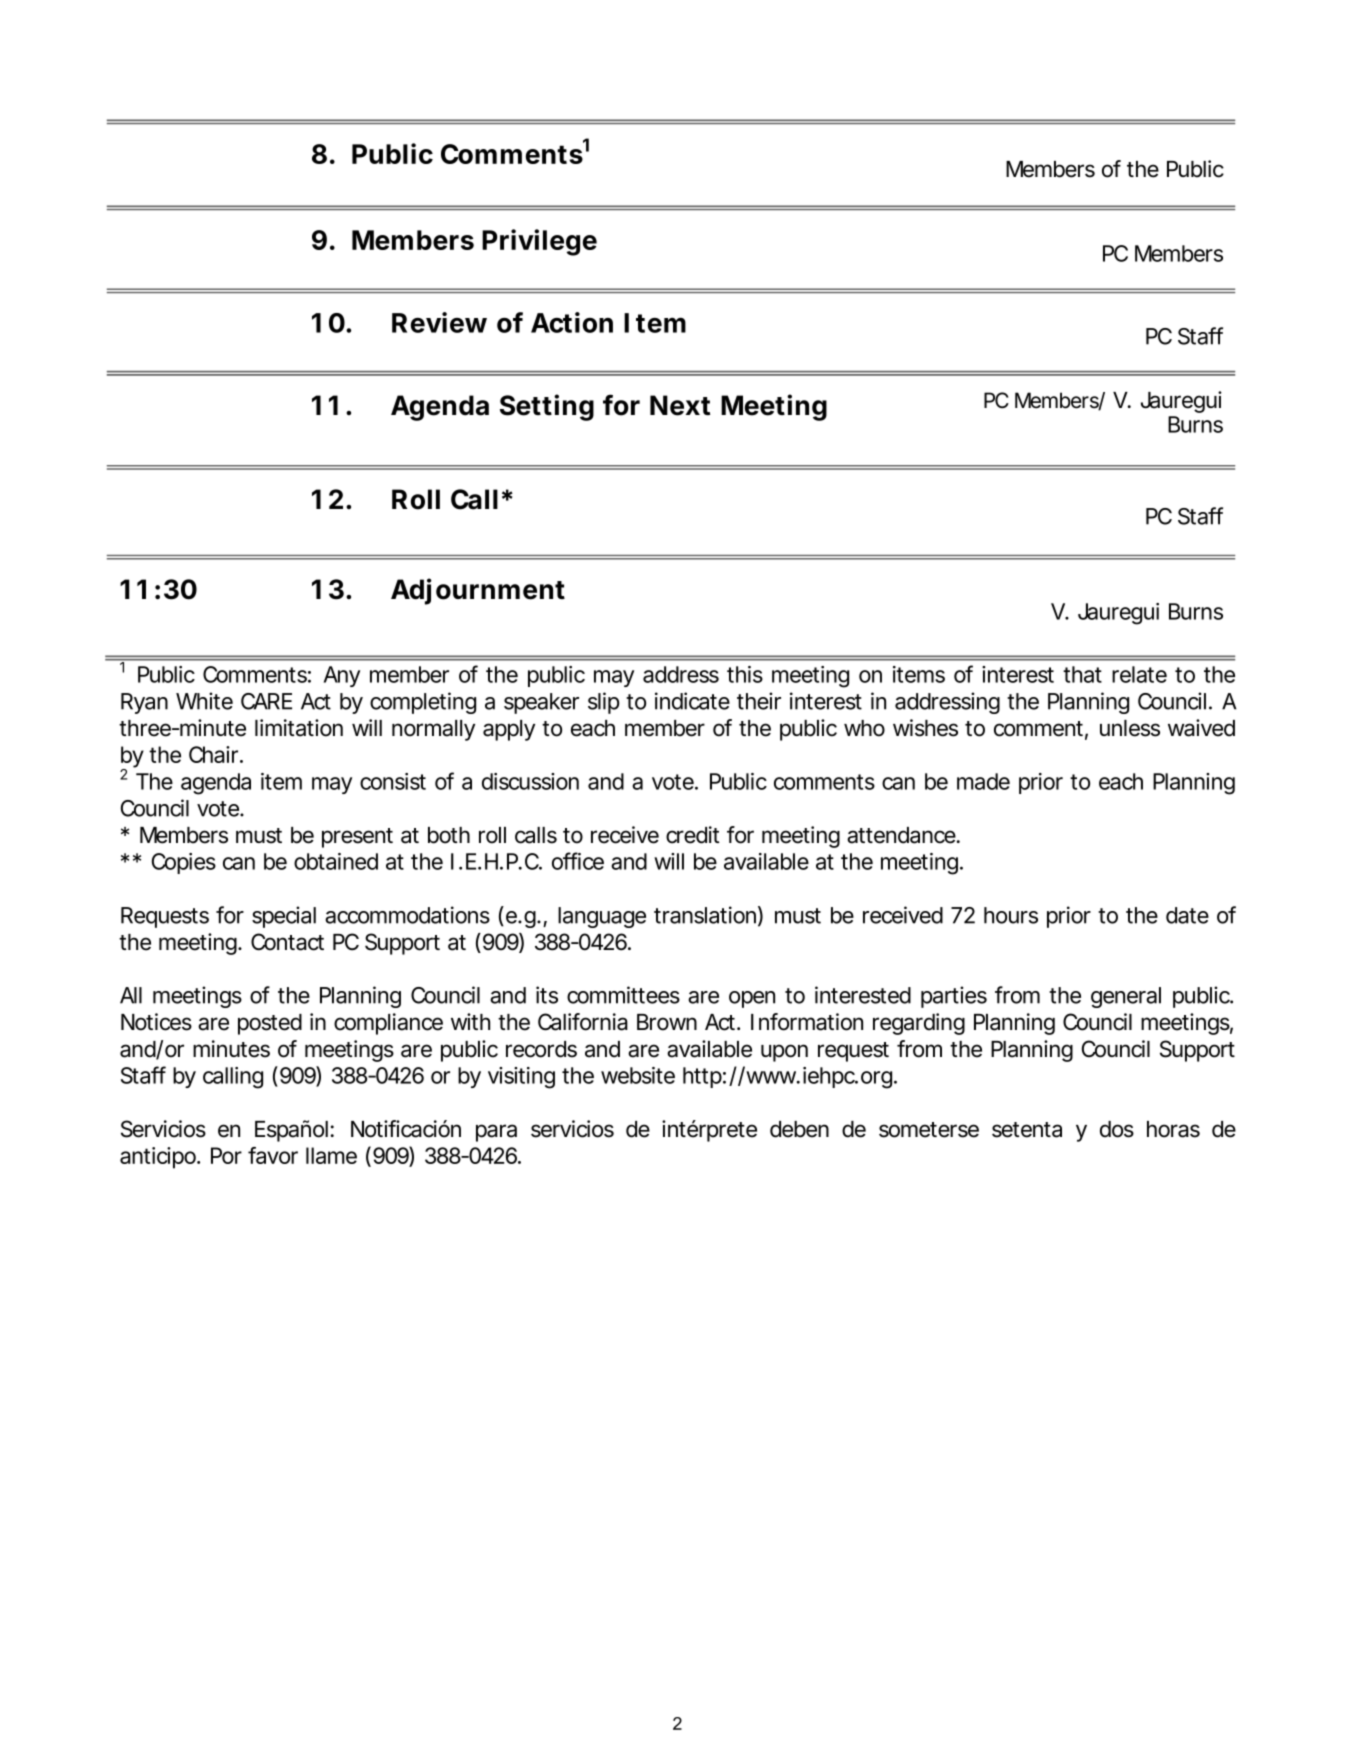 Image resolution: width=1355 pixels, height=1754 pixels. I want to click on Next, so click(680, 405).
